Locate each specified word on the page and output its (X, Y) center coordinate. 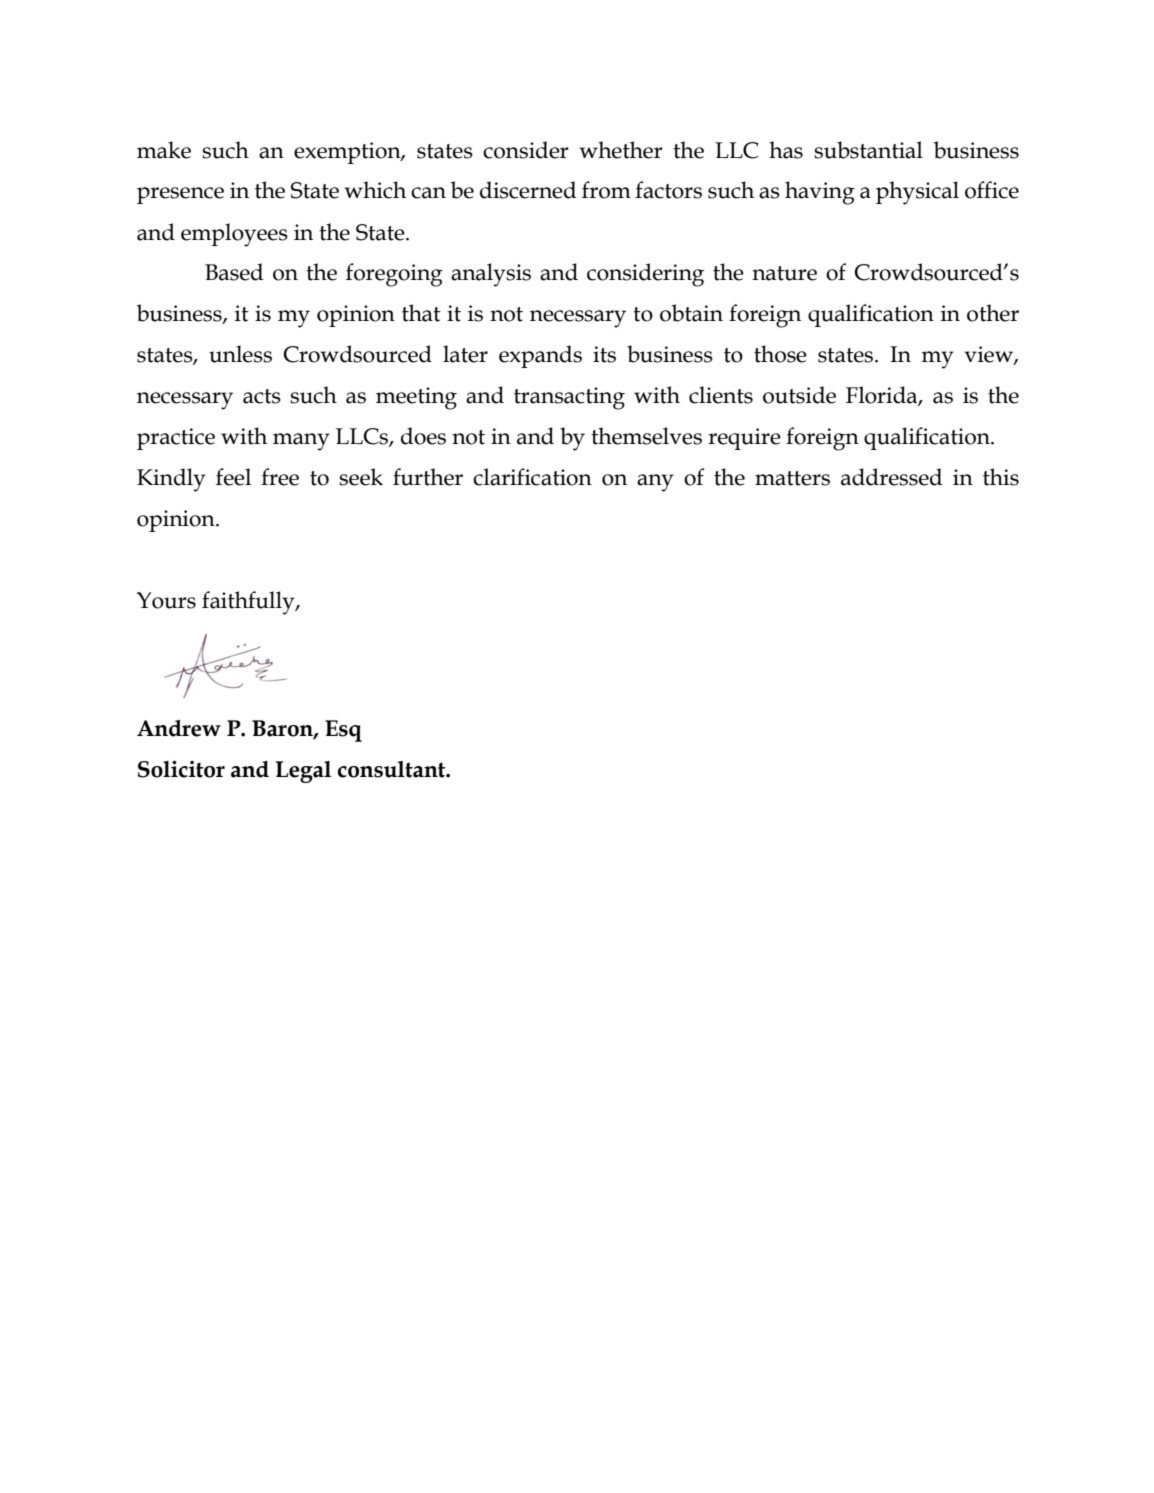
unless (240, 354)
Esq (343, 731)
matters (792, 478)
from (606, 190)
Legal (303, 772)
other (993, 313)
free (280, 477)
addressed (891, 477)
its (604, 354)
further (428, 477)
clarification (532, 477)
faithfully (249, 603)
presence (180, 195)
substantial (868, 150)
